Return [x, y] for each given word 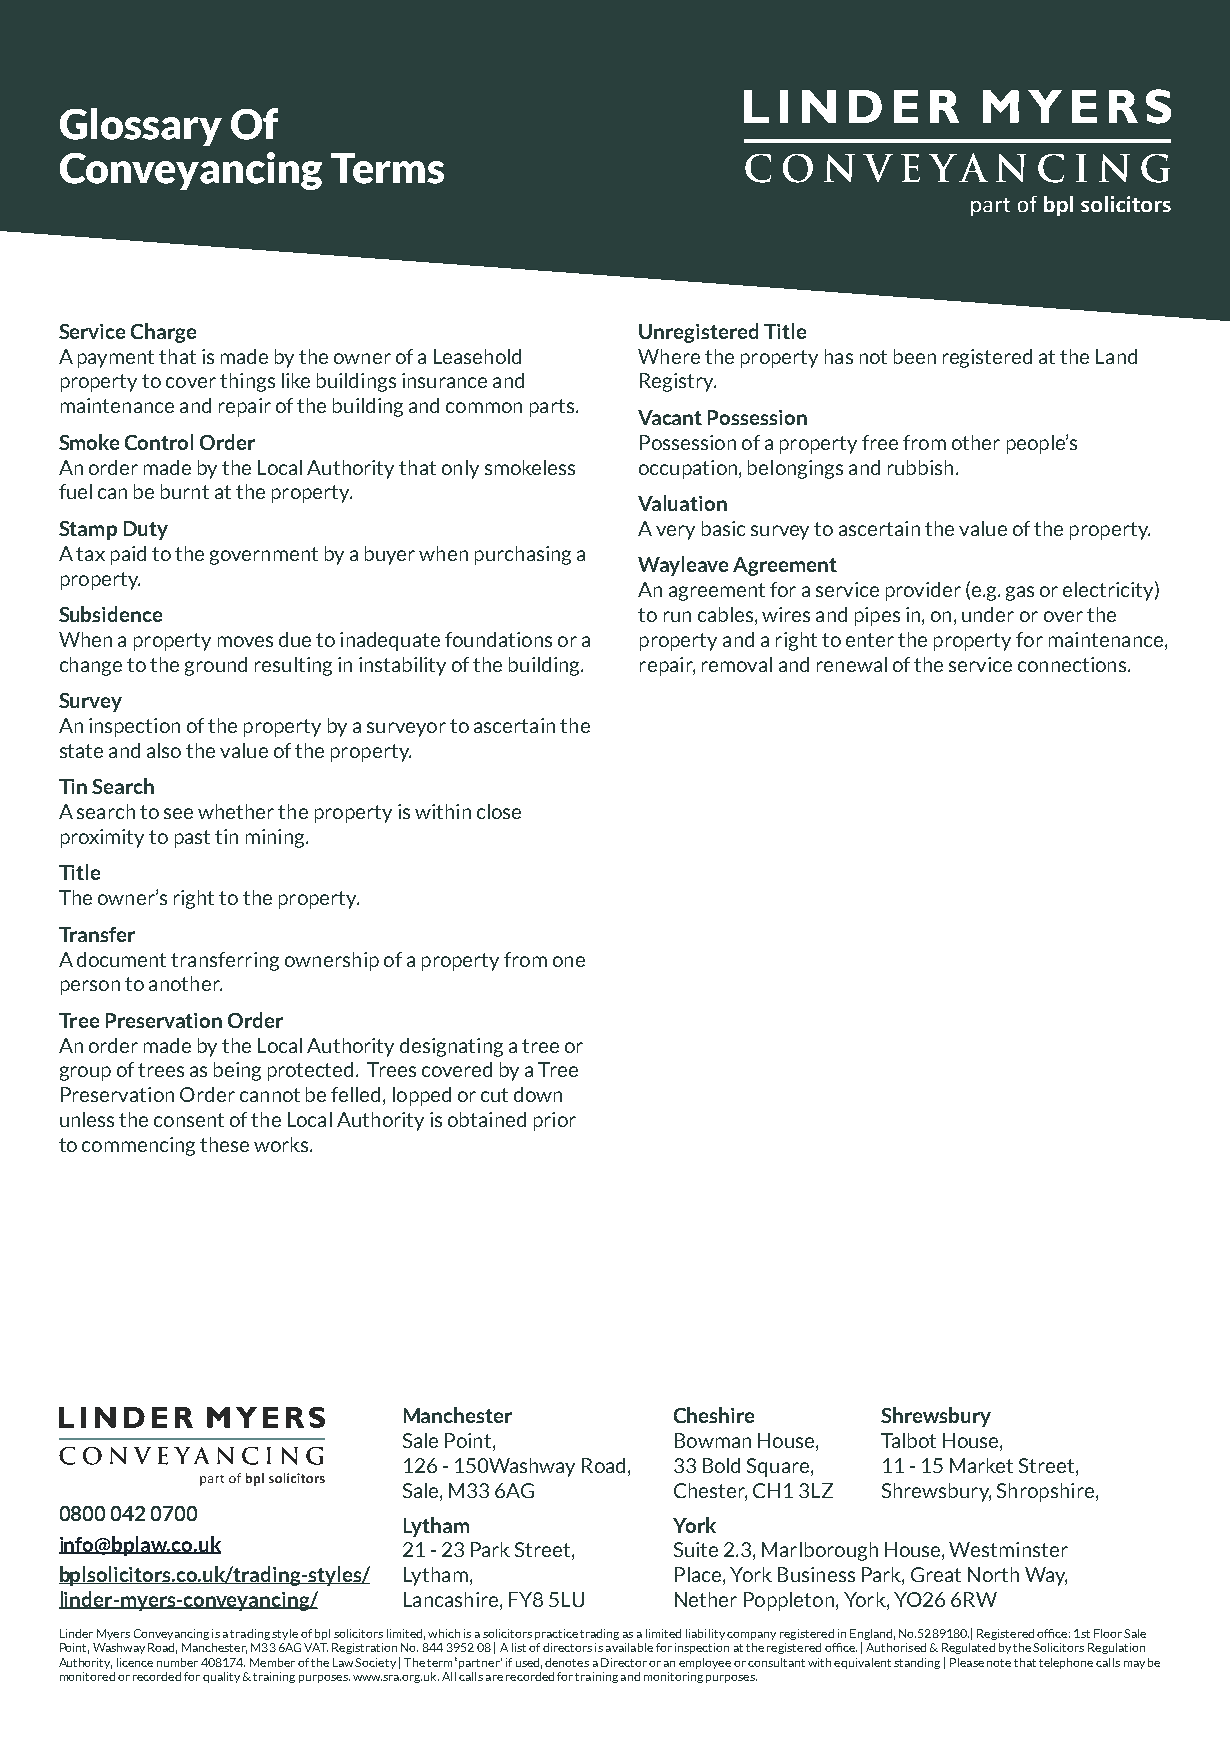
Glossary [141, 127]
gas [1020, 593]
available [629, 1647]
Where [669, 356]
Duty [146, 530]
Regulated [968, 1648]
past [192, 839]
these [224, 1144]
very [675, 532]
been [915, 356]
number [177, 1662]
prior [555, 1121]
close [499, 811]
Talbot [908, 1440]
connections [1072, 664]
